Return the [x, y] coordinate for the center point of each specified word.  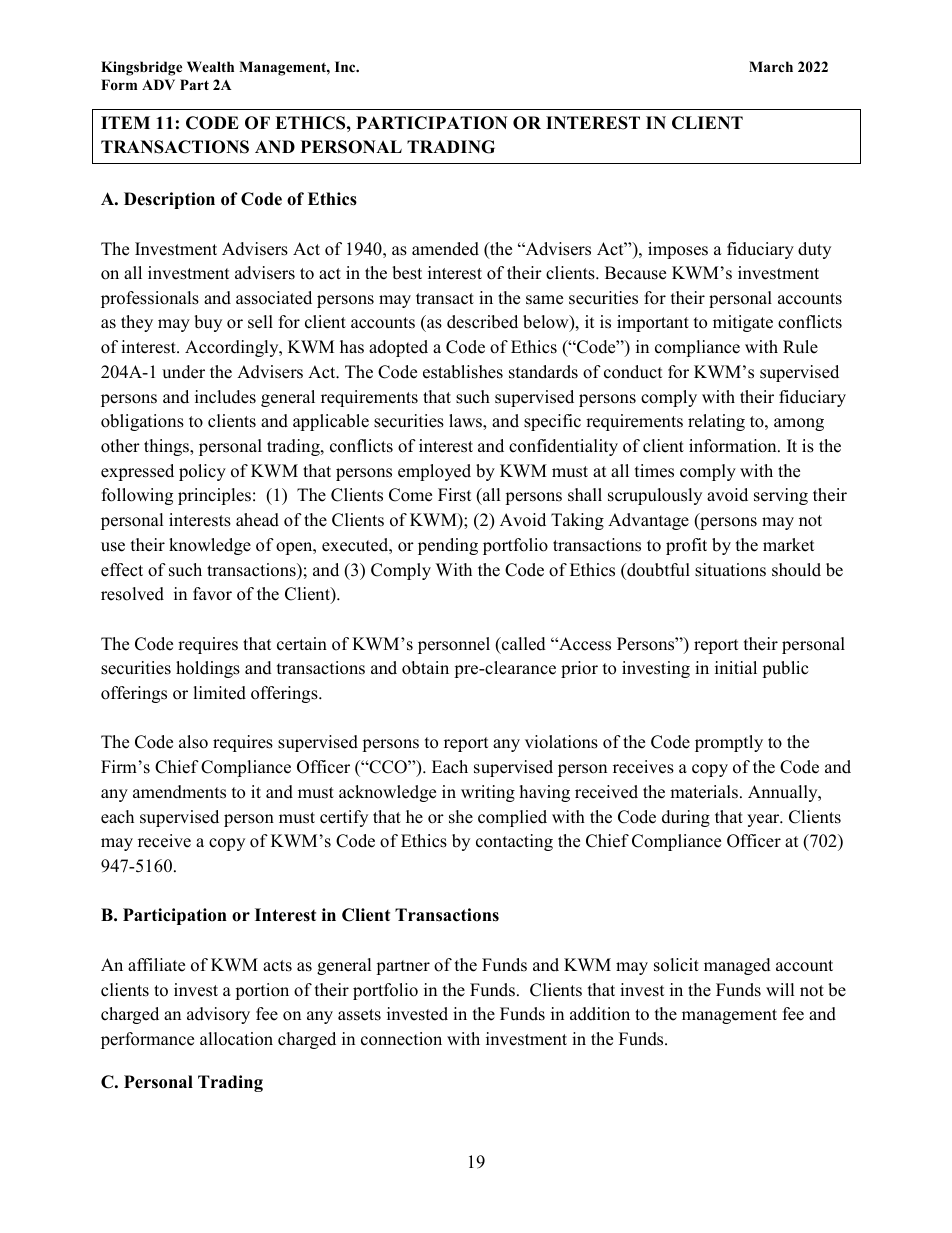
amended [445, 249]
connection [401, 1039]
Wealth [210, 66]
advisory [218, 1015]
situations [730, 570]
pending [448, 546]
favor [212, 594]
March [771, 66]
